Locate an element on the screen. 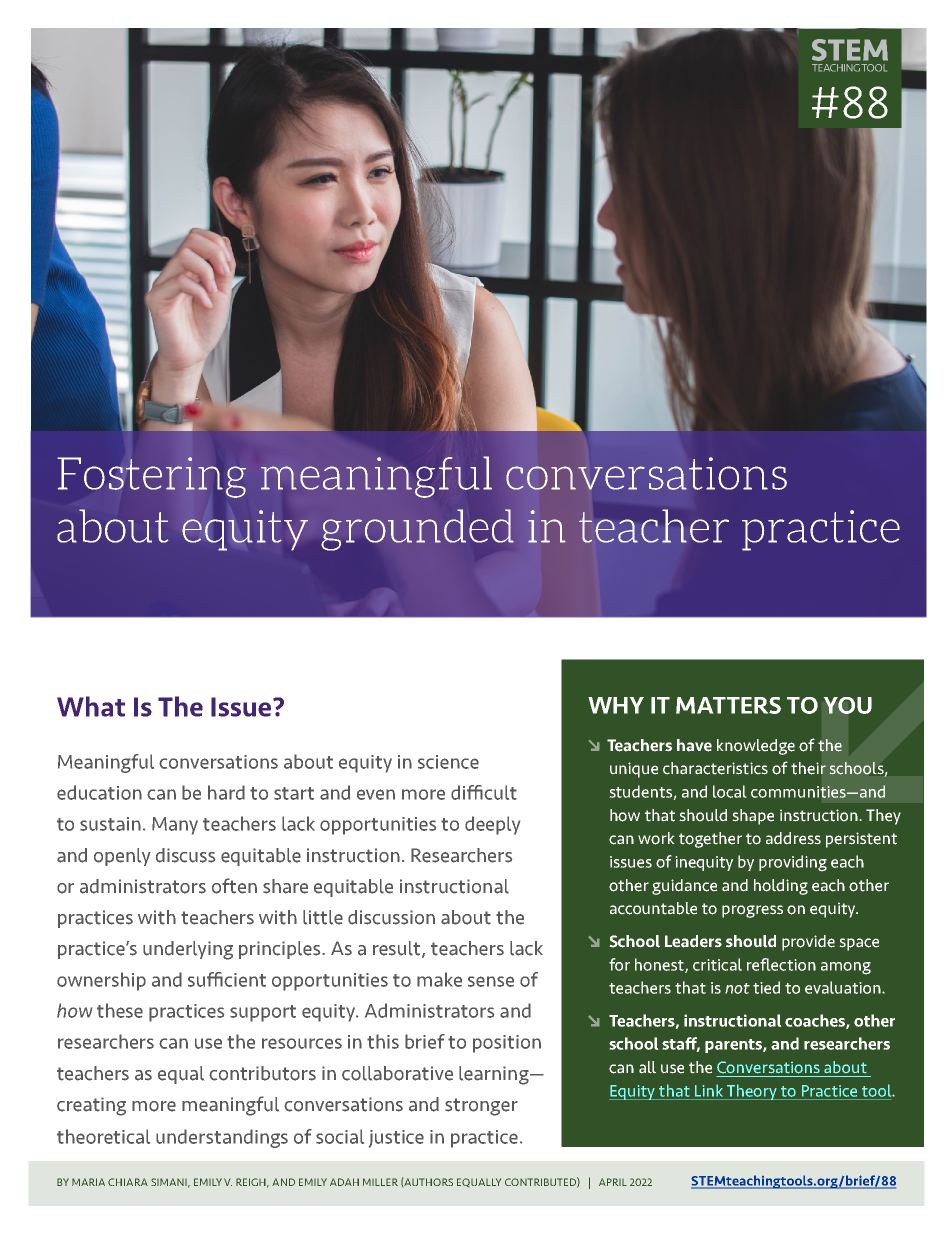 This screenshot has height=1233, width=952. WHY is located at coordinates (616, 705).
